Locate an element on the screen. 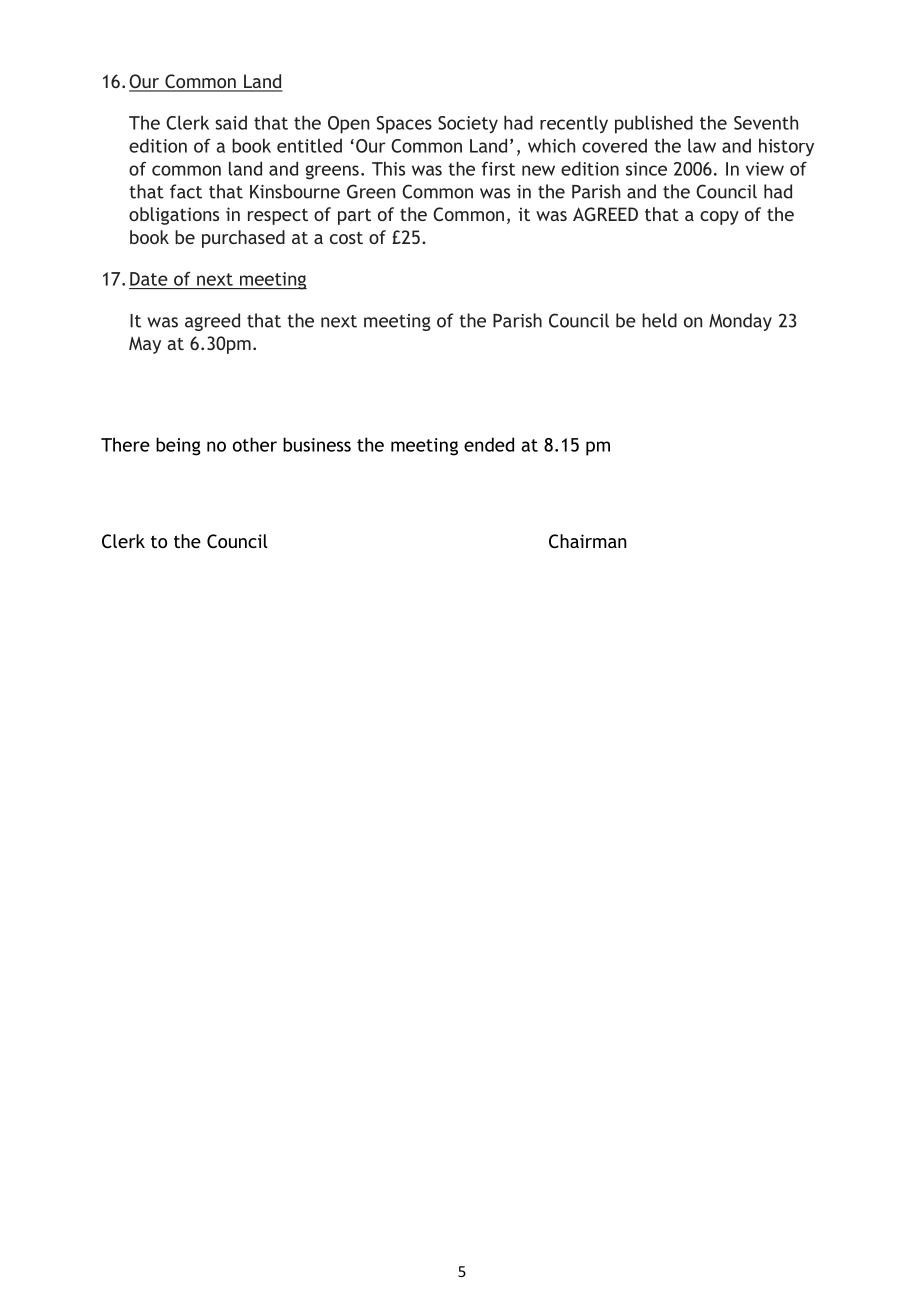  Monday is located at coordinates (740, 322).
